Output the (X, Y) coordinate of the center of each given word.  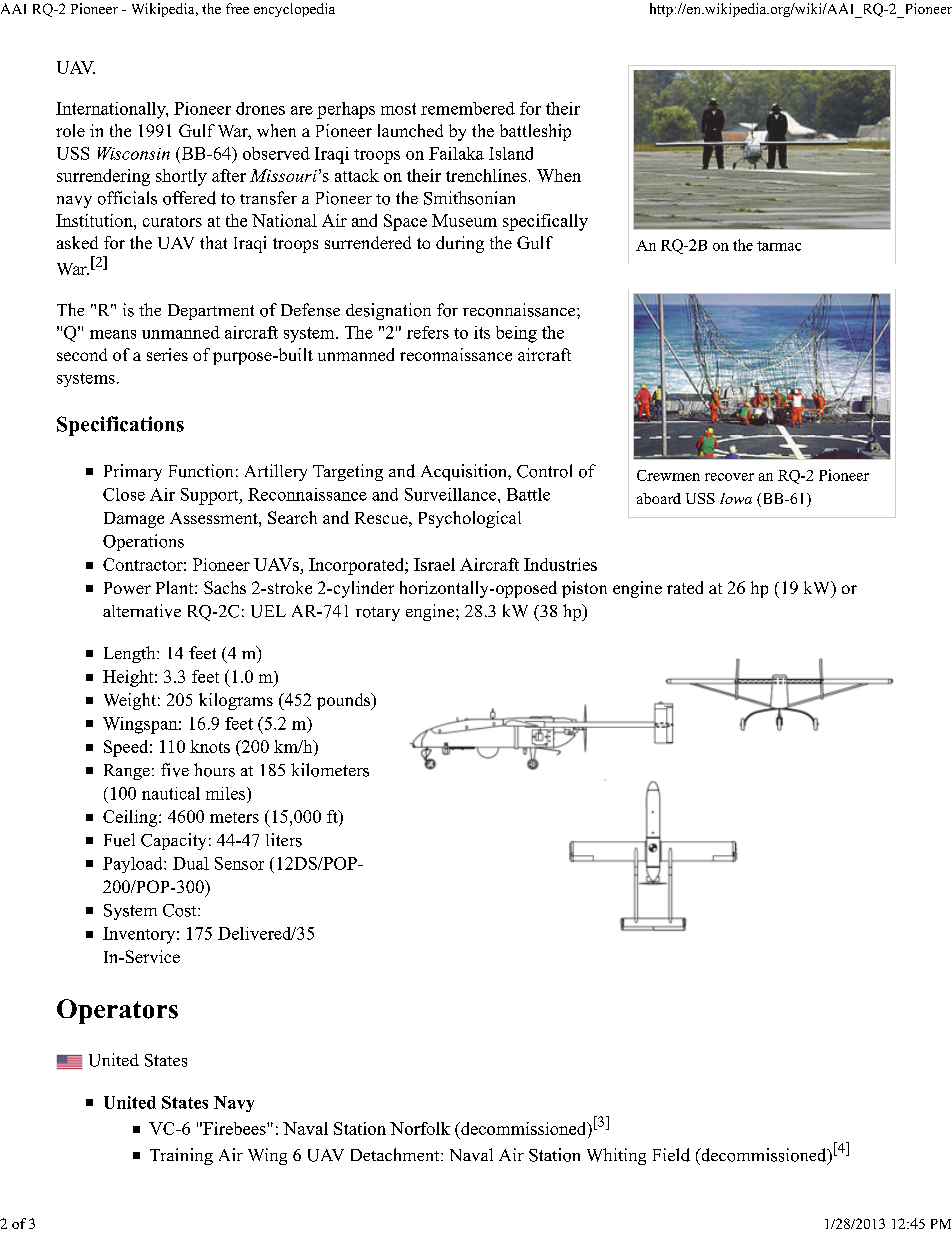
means (113, 334)
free (237, 8)
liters (284, 840)
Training (181, 1156)
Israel (434, 564)
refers (428, 332)
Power (127, 588)
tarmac (779, 246)
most (398, 109)
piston (584, 589)
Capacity (173, 841)
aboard (659, 498)
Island (511, 153)
